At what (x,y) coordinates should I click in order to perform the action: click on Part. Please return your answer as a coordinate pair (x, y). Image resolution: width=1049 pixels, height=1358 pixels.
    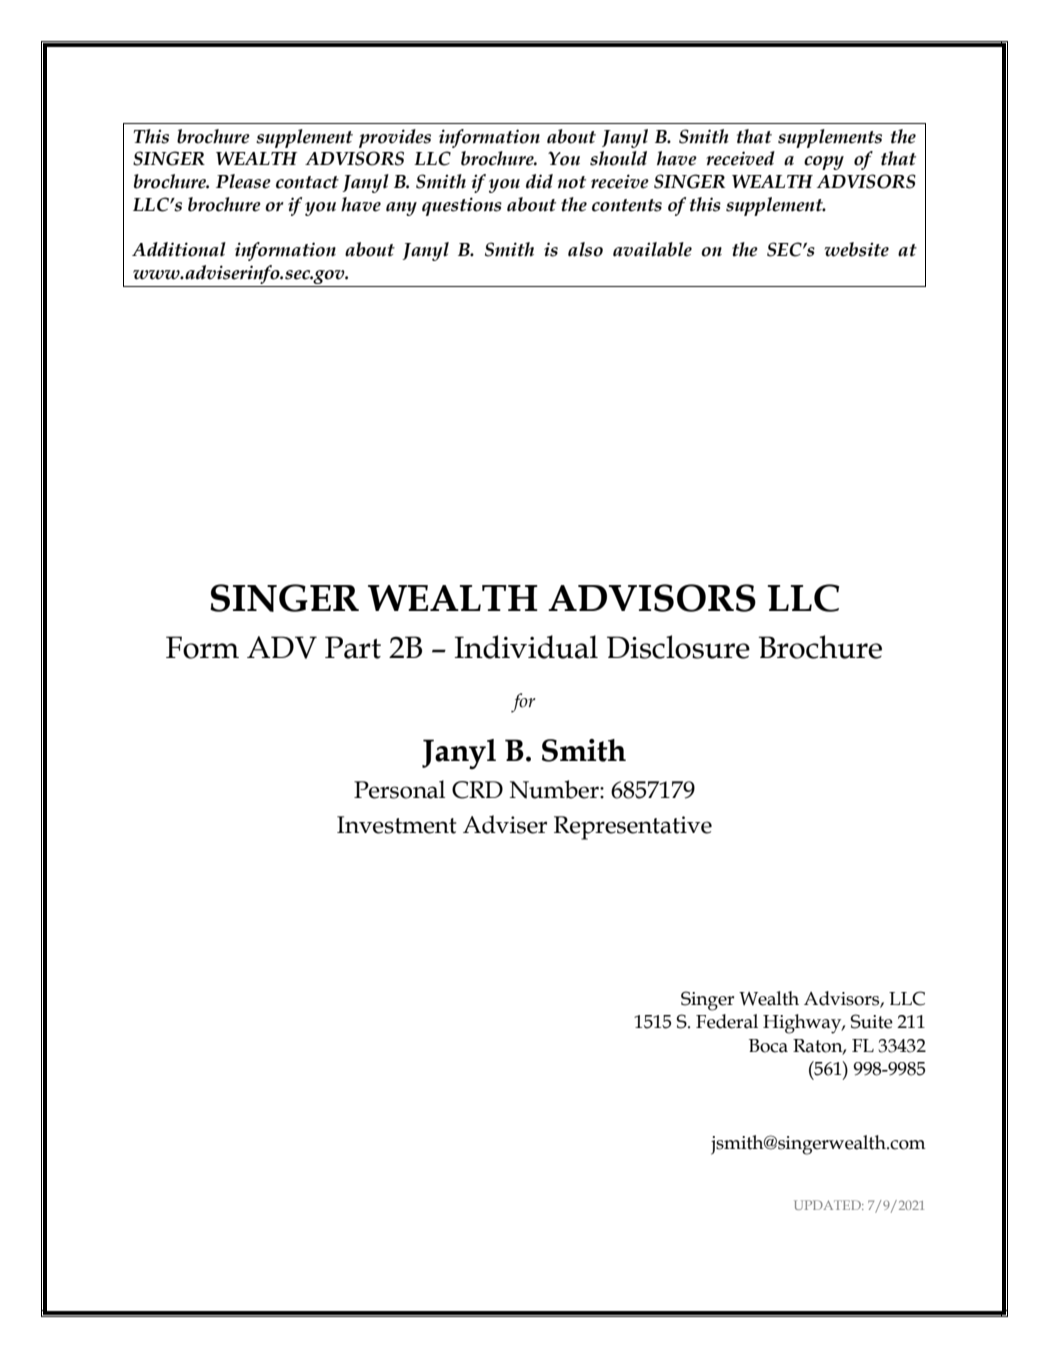
    Looking at the image, I should click on (353, 647).
